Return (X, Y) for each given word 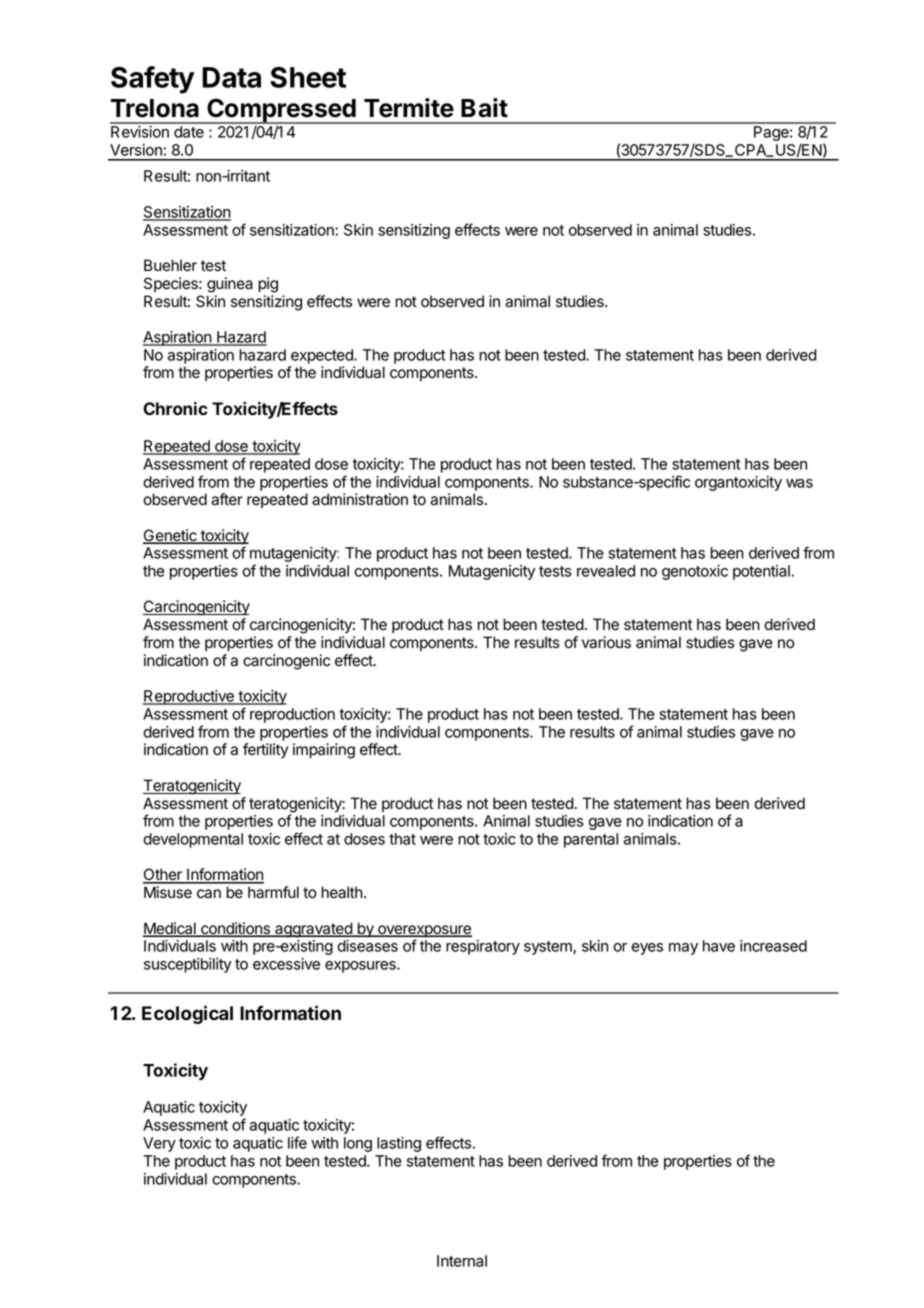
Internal (462, 1261)
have (719, 946)
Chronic (175, 408)
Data (231, 77)
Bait (484, 108)
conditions (235, 929)
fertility (265, 751)
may (683, 949)
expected (323, 356)
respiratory (483, 947)
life (297, 1142)
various (606, 642)
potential (762, 572)
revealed (606, 571)
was (799, 483)
